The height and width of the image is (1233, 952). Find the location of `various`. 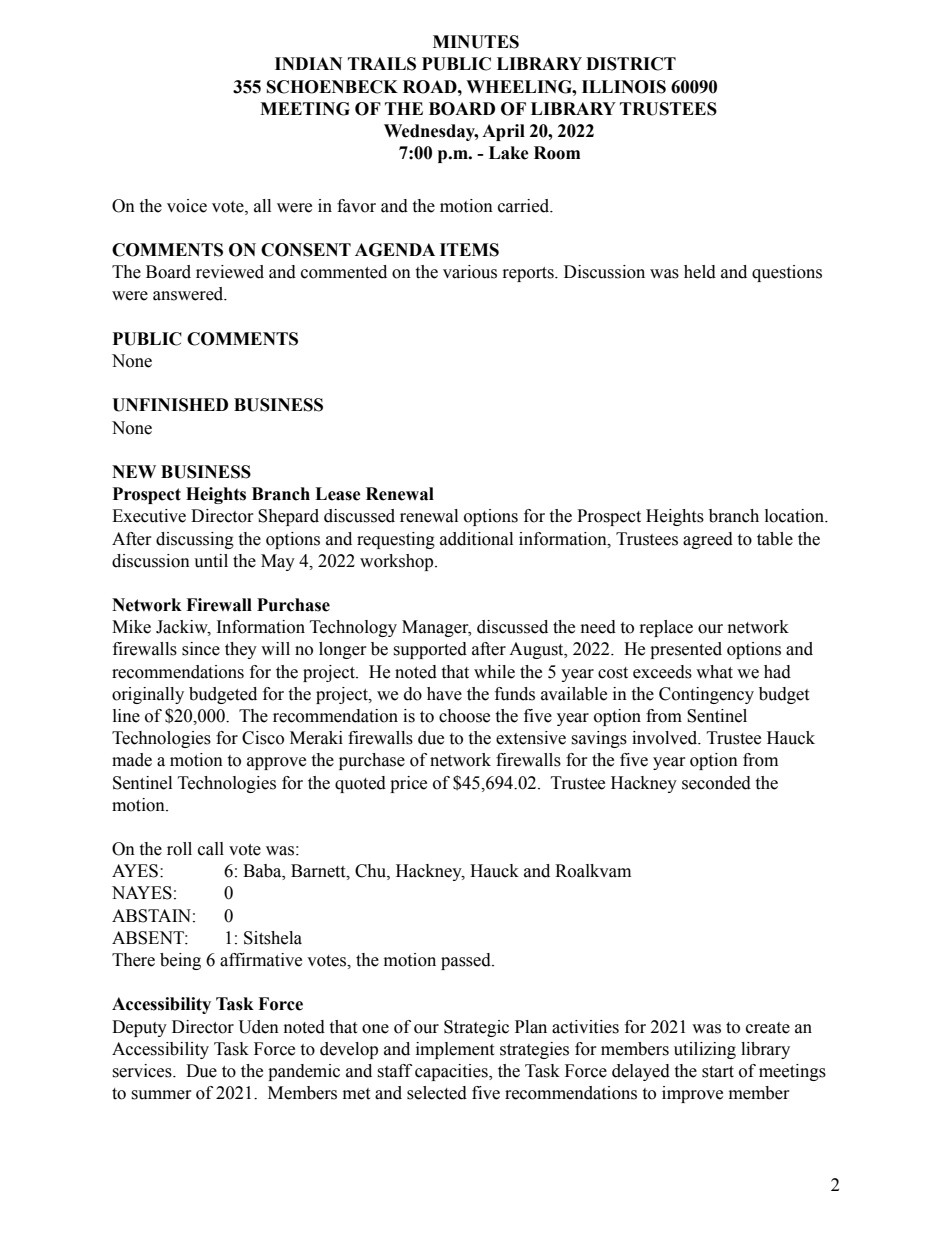

various is located at coordinates (470, 272).
